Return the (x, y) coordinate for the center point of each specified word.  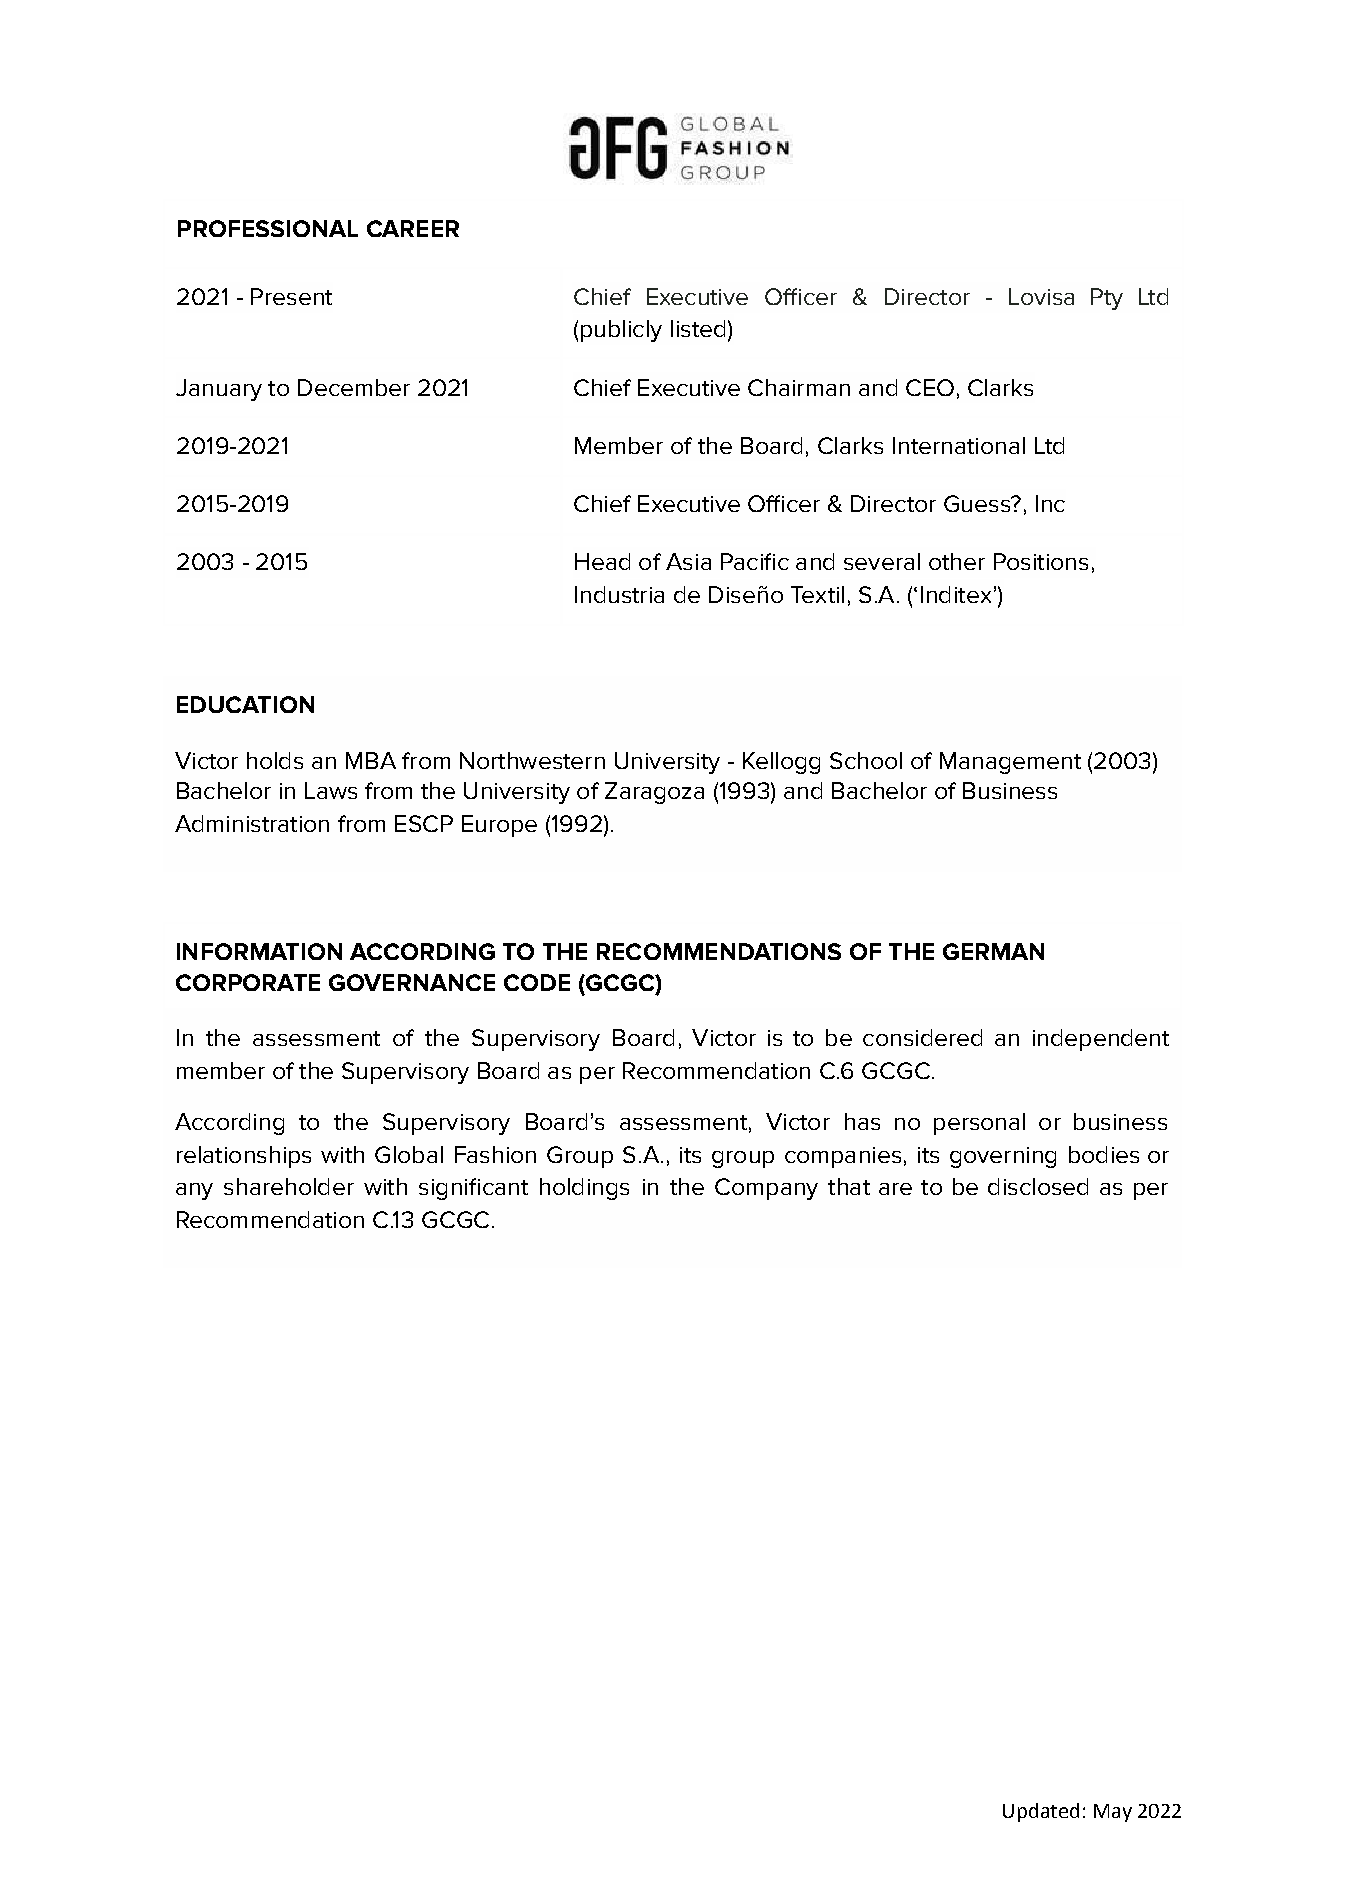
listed (698, 328)
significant (473, 1189)
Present (291, 296)
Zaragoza (654, 793)
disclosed (1038, 1186)
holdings (584, 1189)
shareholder (289, 1186)
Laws (331, 790)
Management (1010, 763)
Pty (1107, 299)
